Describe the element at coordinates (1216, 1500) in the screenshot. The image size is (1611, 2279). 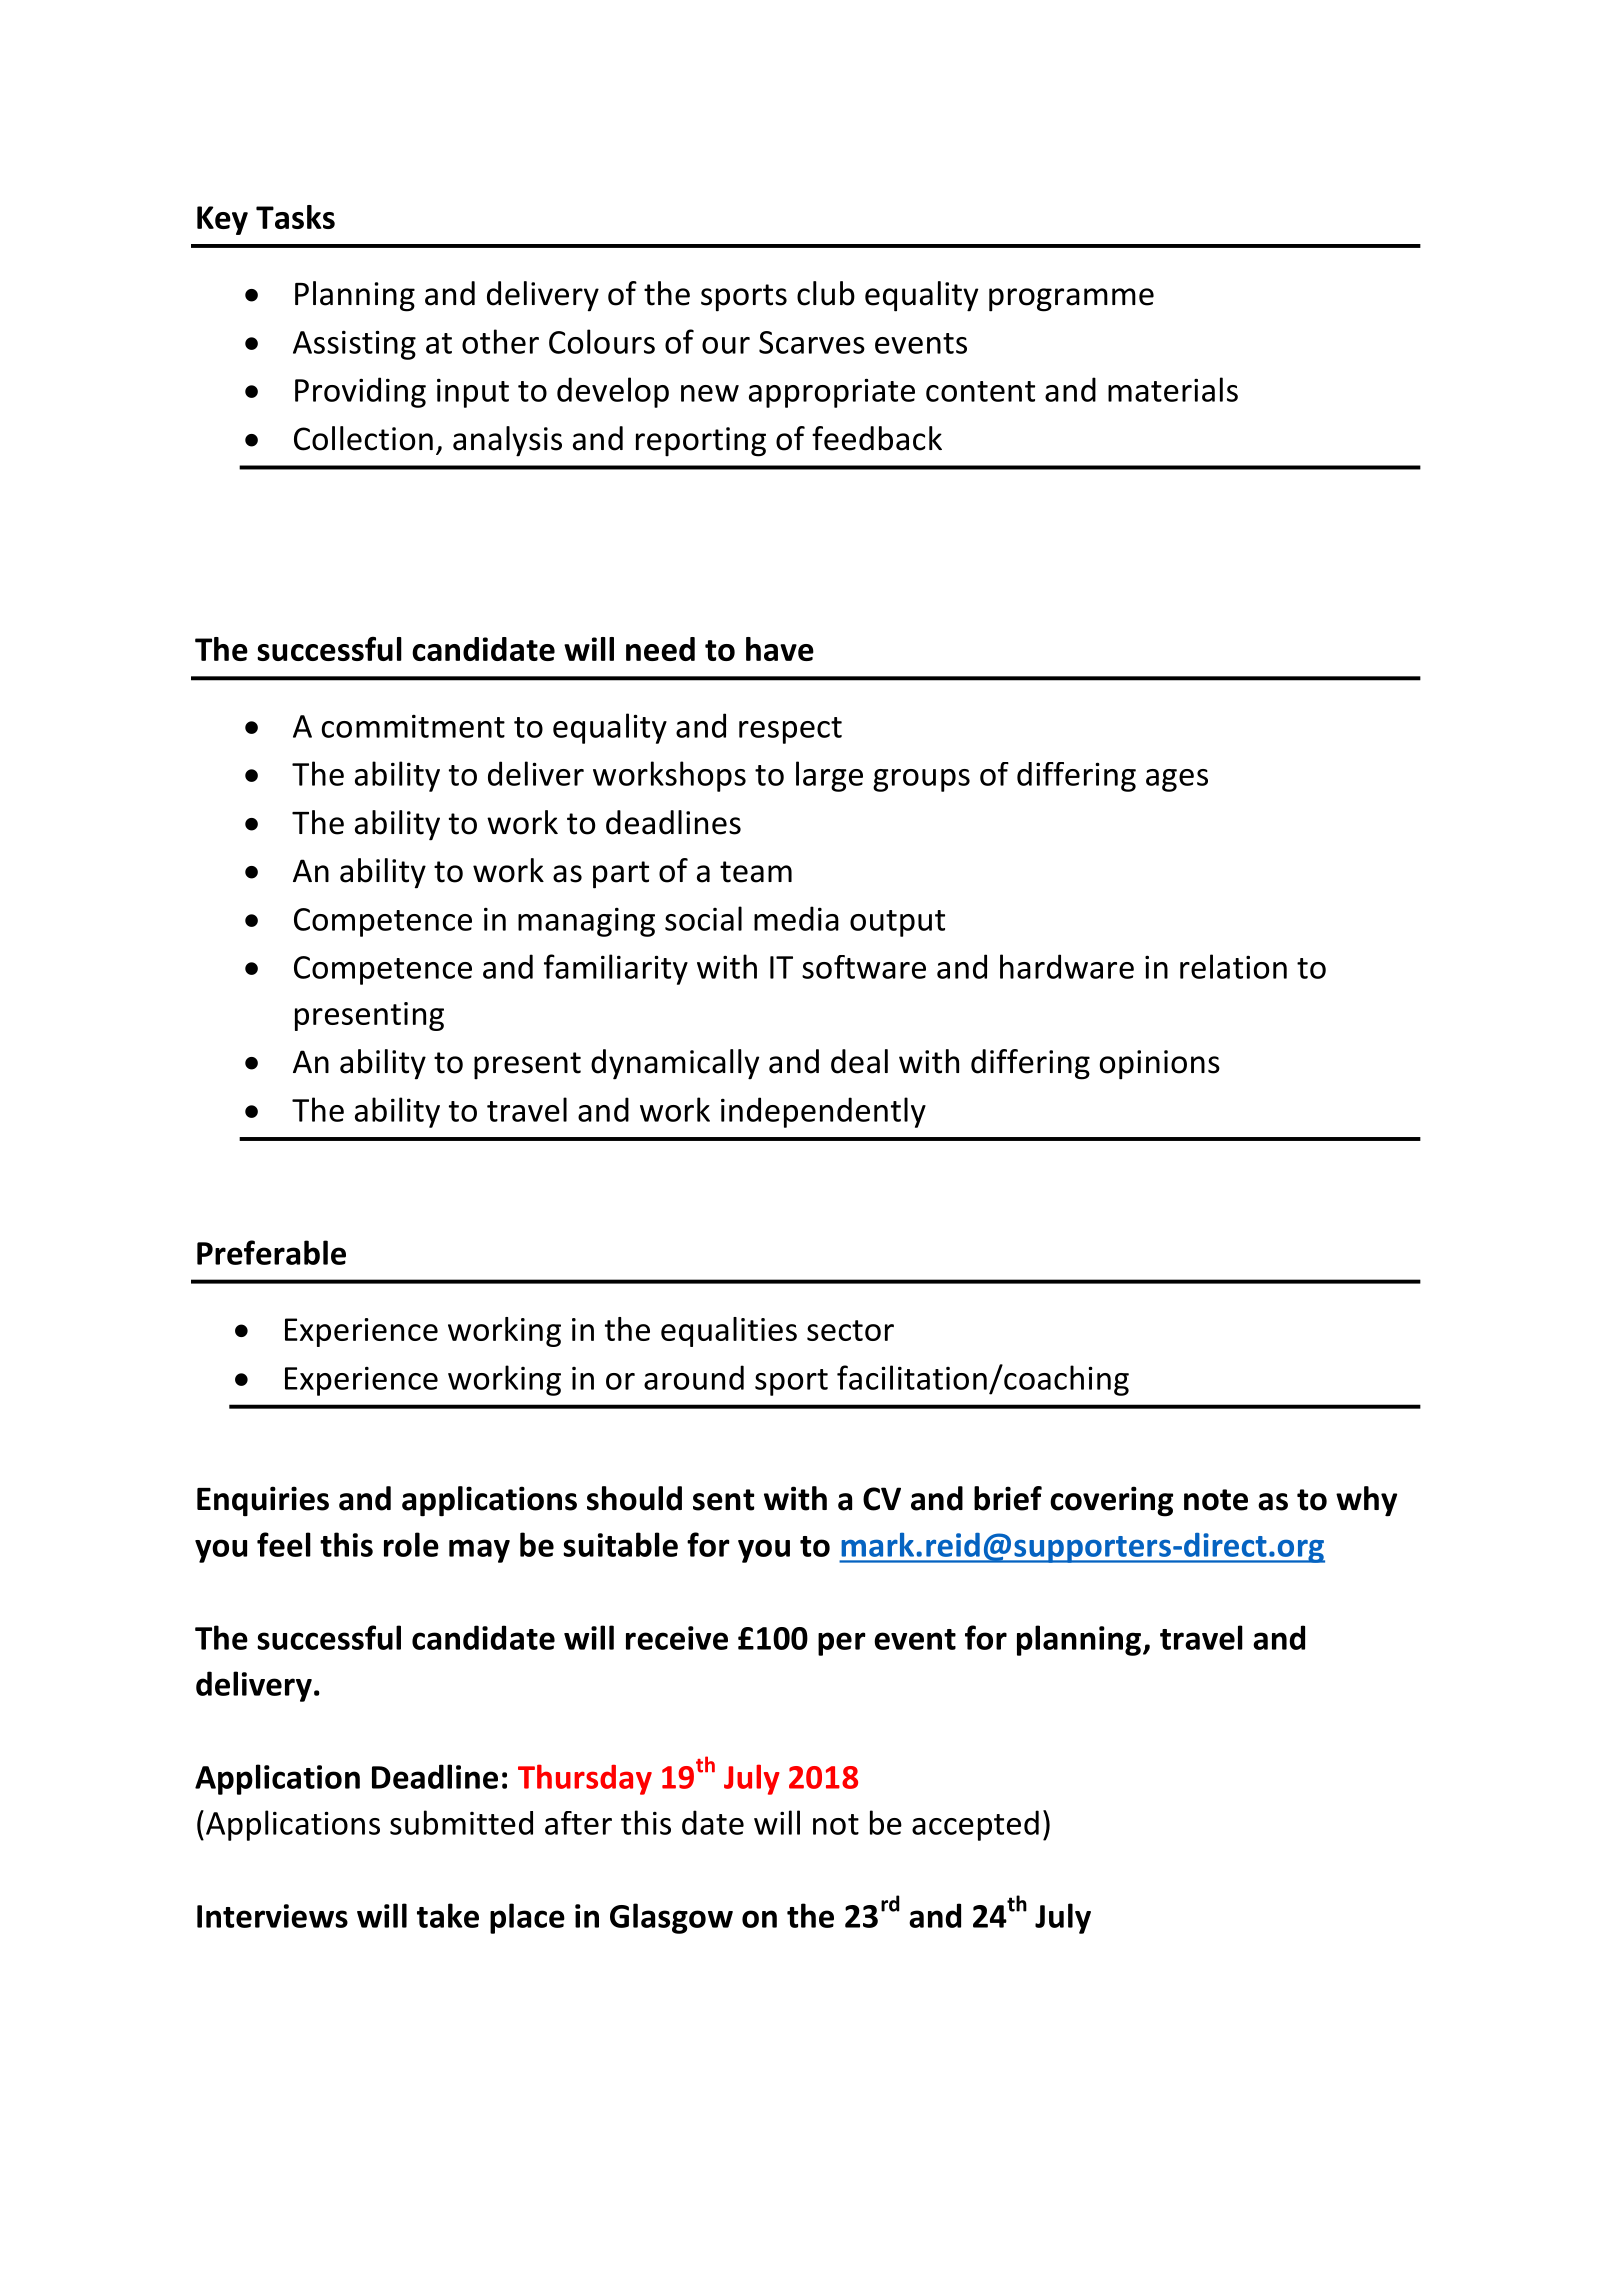
I see `note` at that location.
